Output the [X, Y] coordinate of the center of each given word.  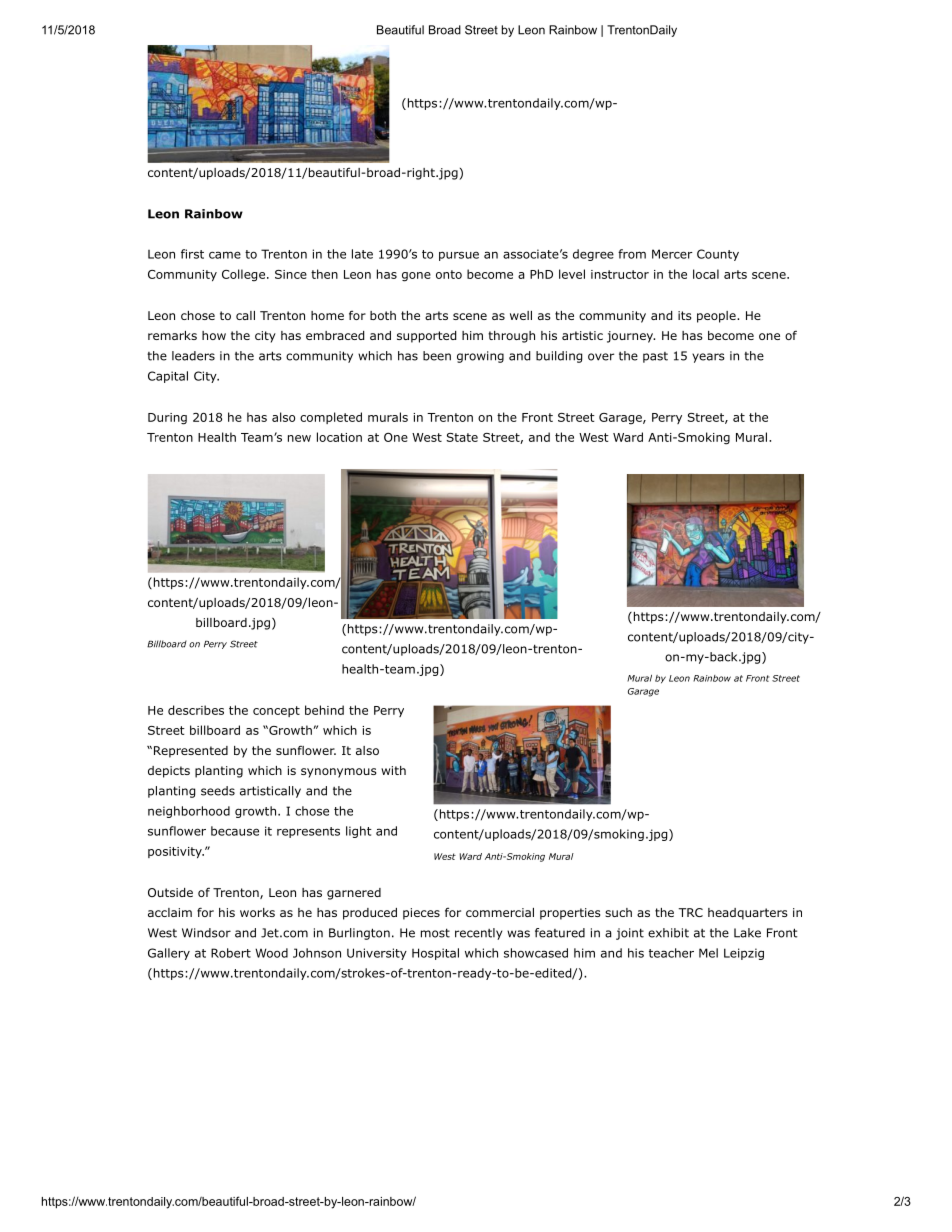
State [462, 437]
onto [449, 274]
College [243, 275]
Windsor [206, 933]
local [706, 274]
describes [196, 710]
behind [324, 710]
